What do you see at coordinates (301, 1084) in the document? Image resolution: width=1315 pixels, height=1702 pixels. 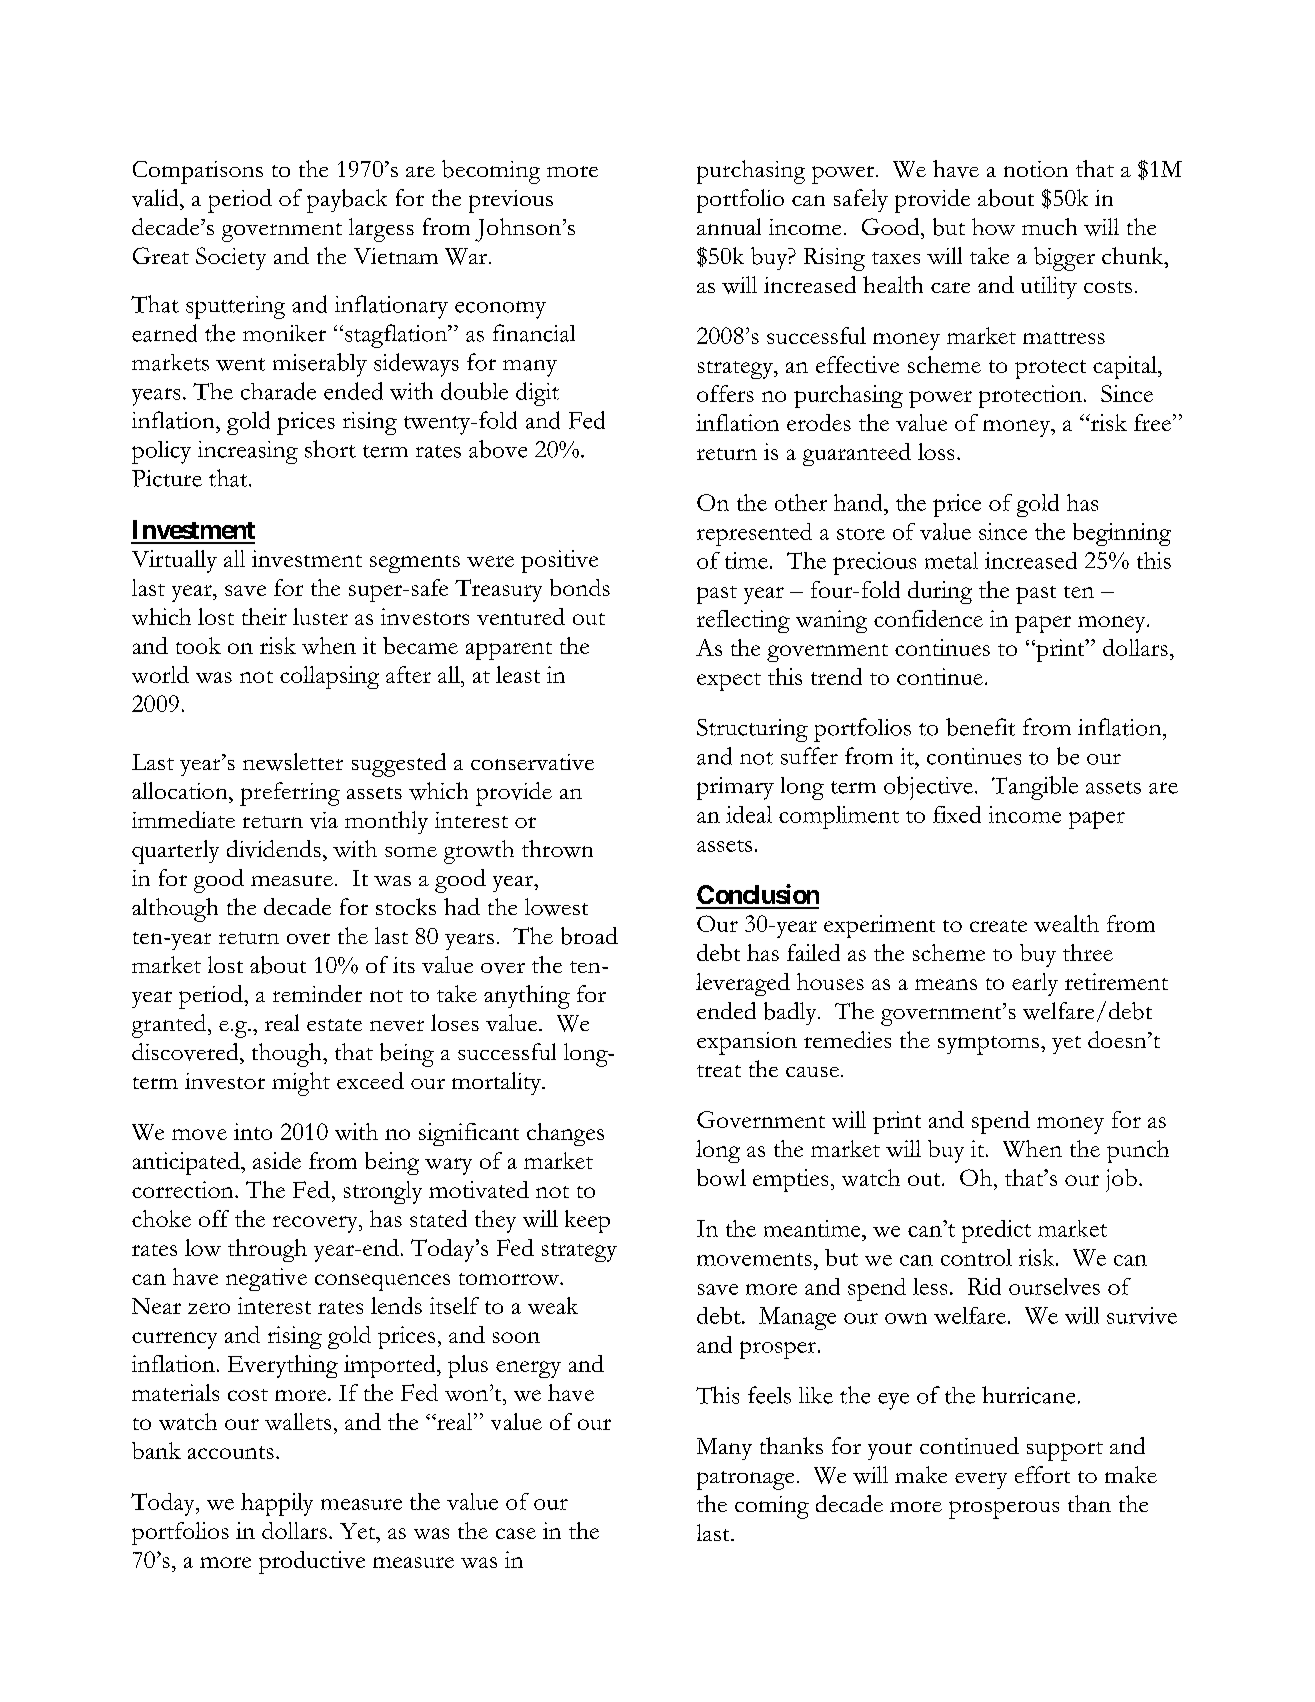 I see `might` at bounding box center [301, 1084].
